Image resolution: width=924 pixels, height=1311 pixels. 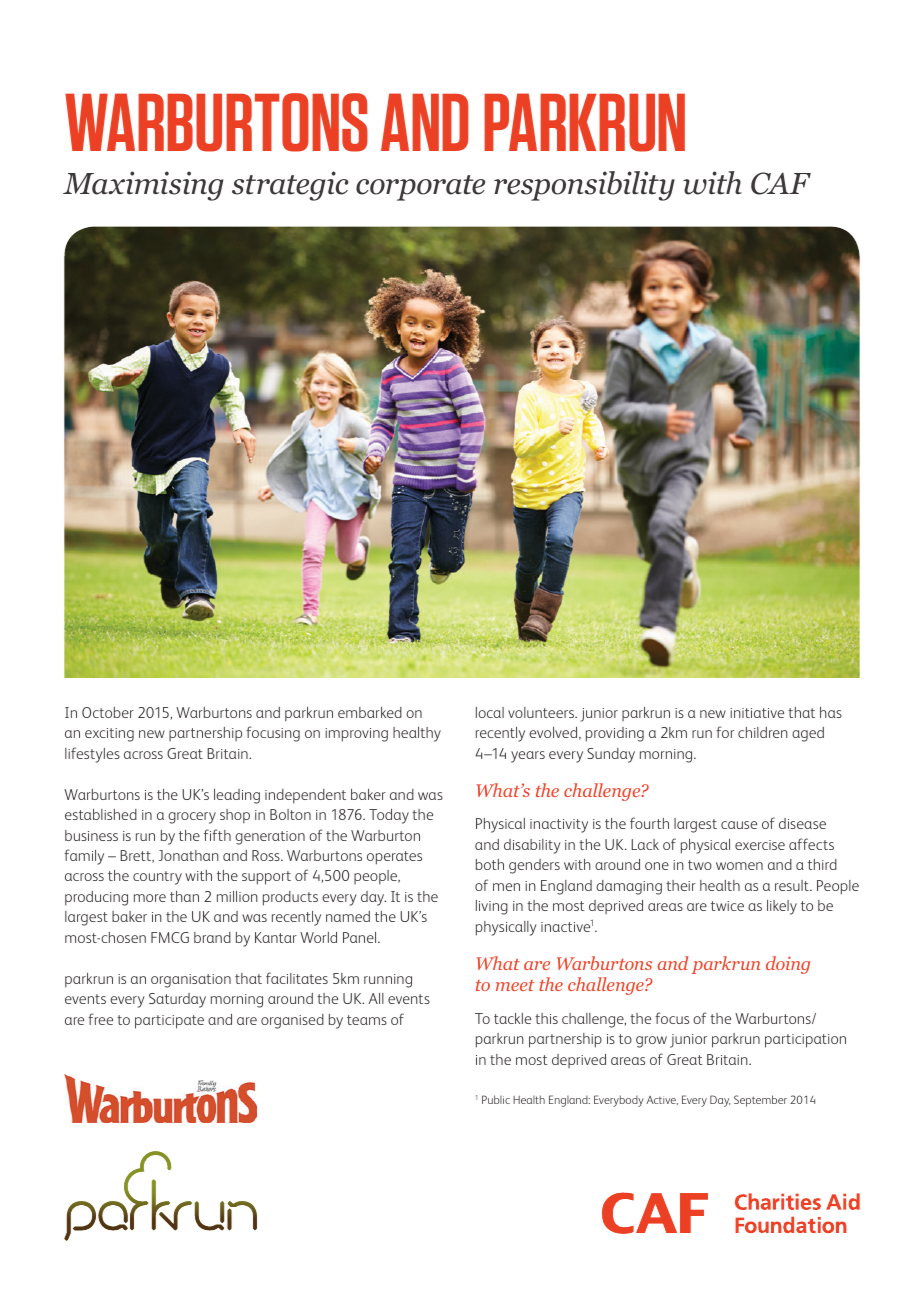 I want to click on Maximising, so click(x=143, y=186).
